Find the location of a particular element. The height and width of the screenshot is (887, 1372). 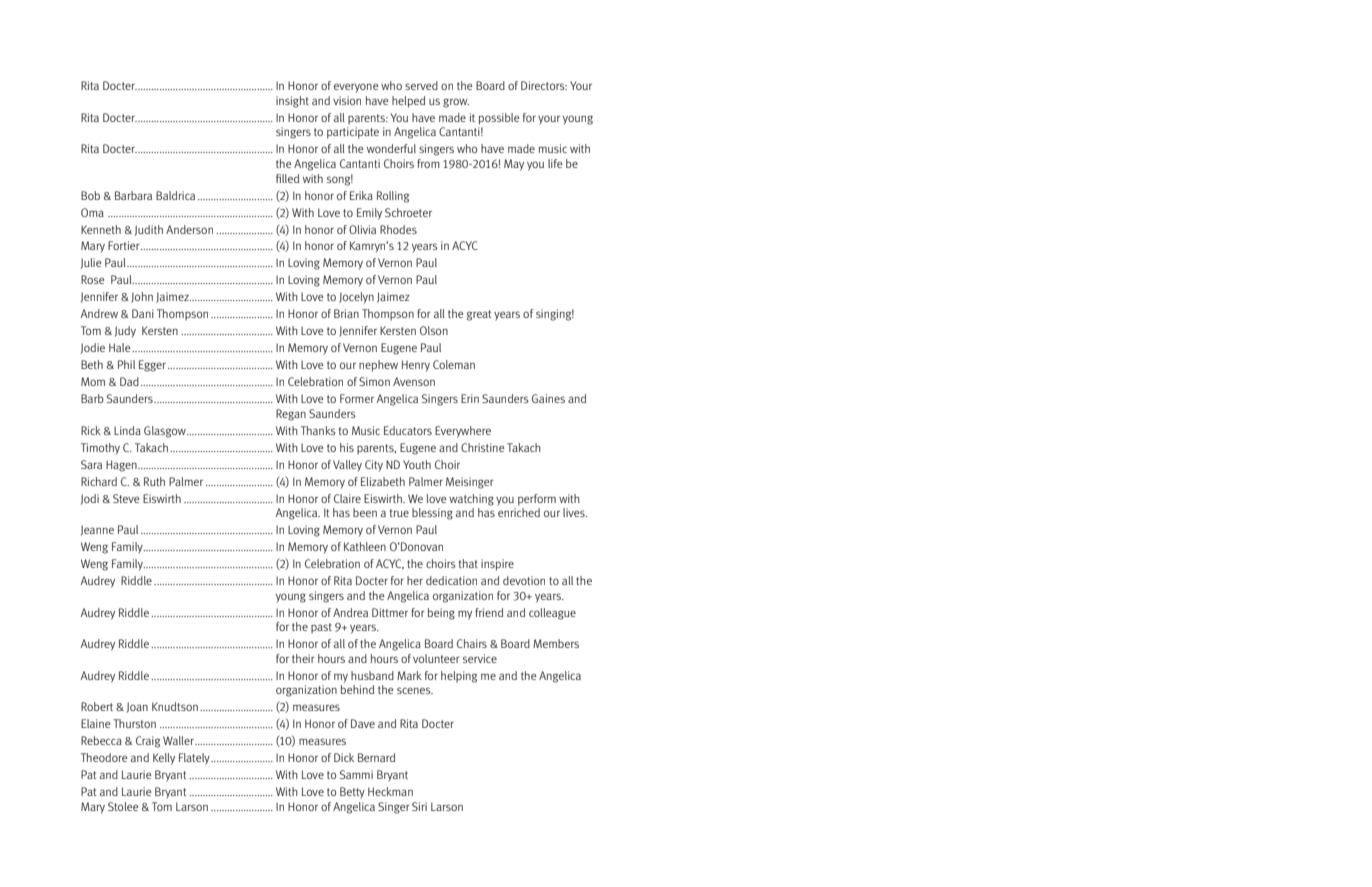

Kelly is located at coordinates (164, 759).
